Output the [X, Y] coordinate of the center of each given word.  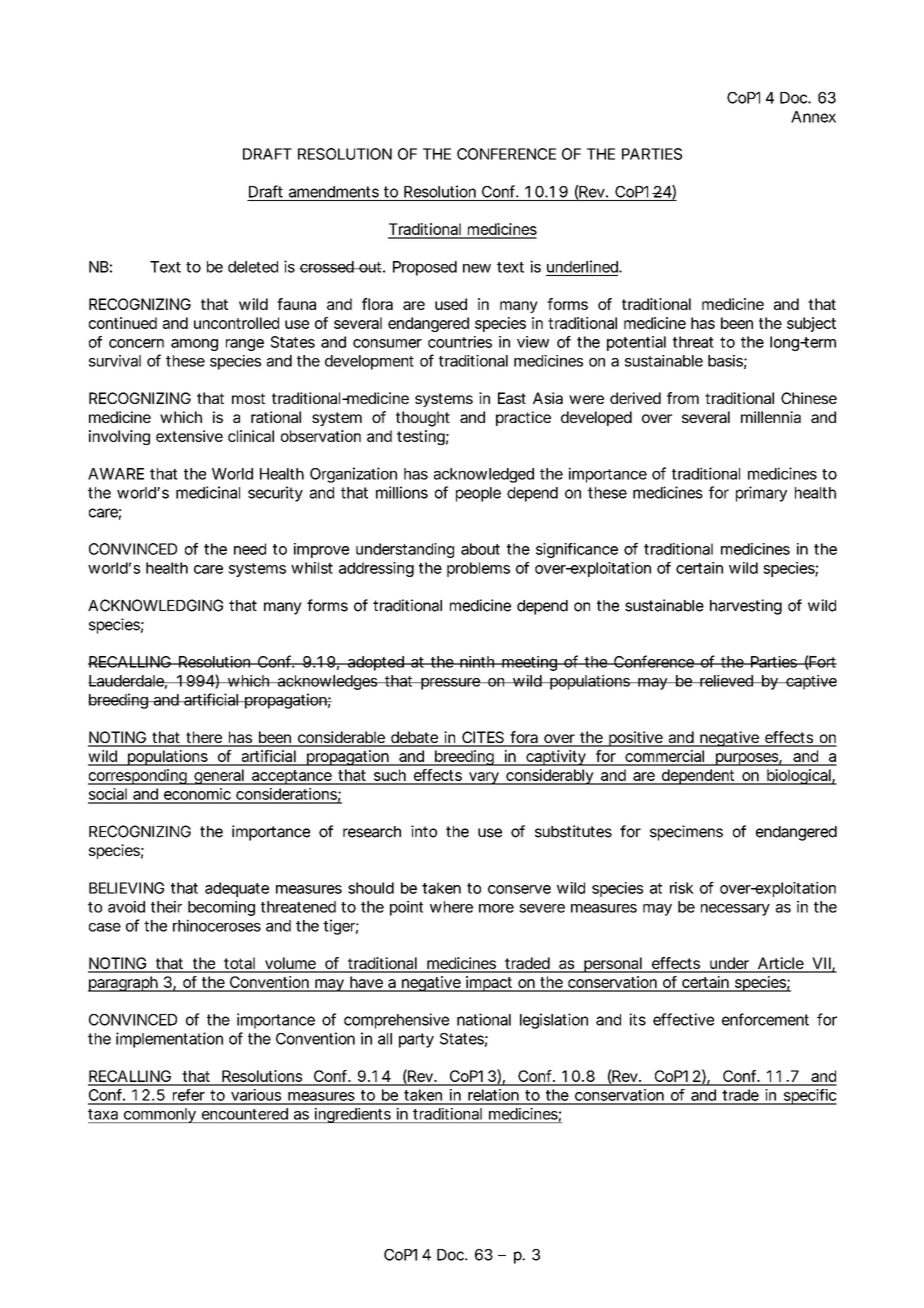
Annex [813, 117]
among [194, 345]
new [477, 268]
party [416, 1040]
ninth [477, 662]
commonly [159, 1115]
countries [460, 342]
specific [809, 1097]
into [424, 831]
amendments [334, 192]
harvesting [746, 607]
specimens [686, 833]
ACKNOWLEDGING [155, 605]
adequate [237, 889]
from [683, 398]
